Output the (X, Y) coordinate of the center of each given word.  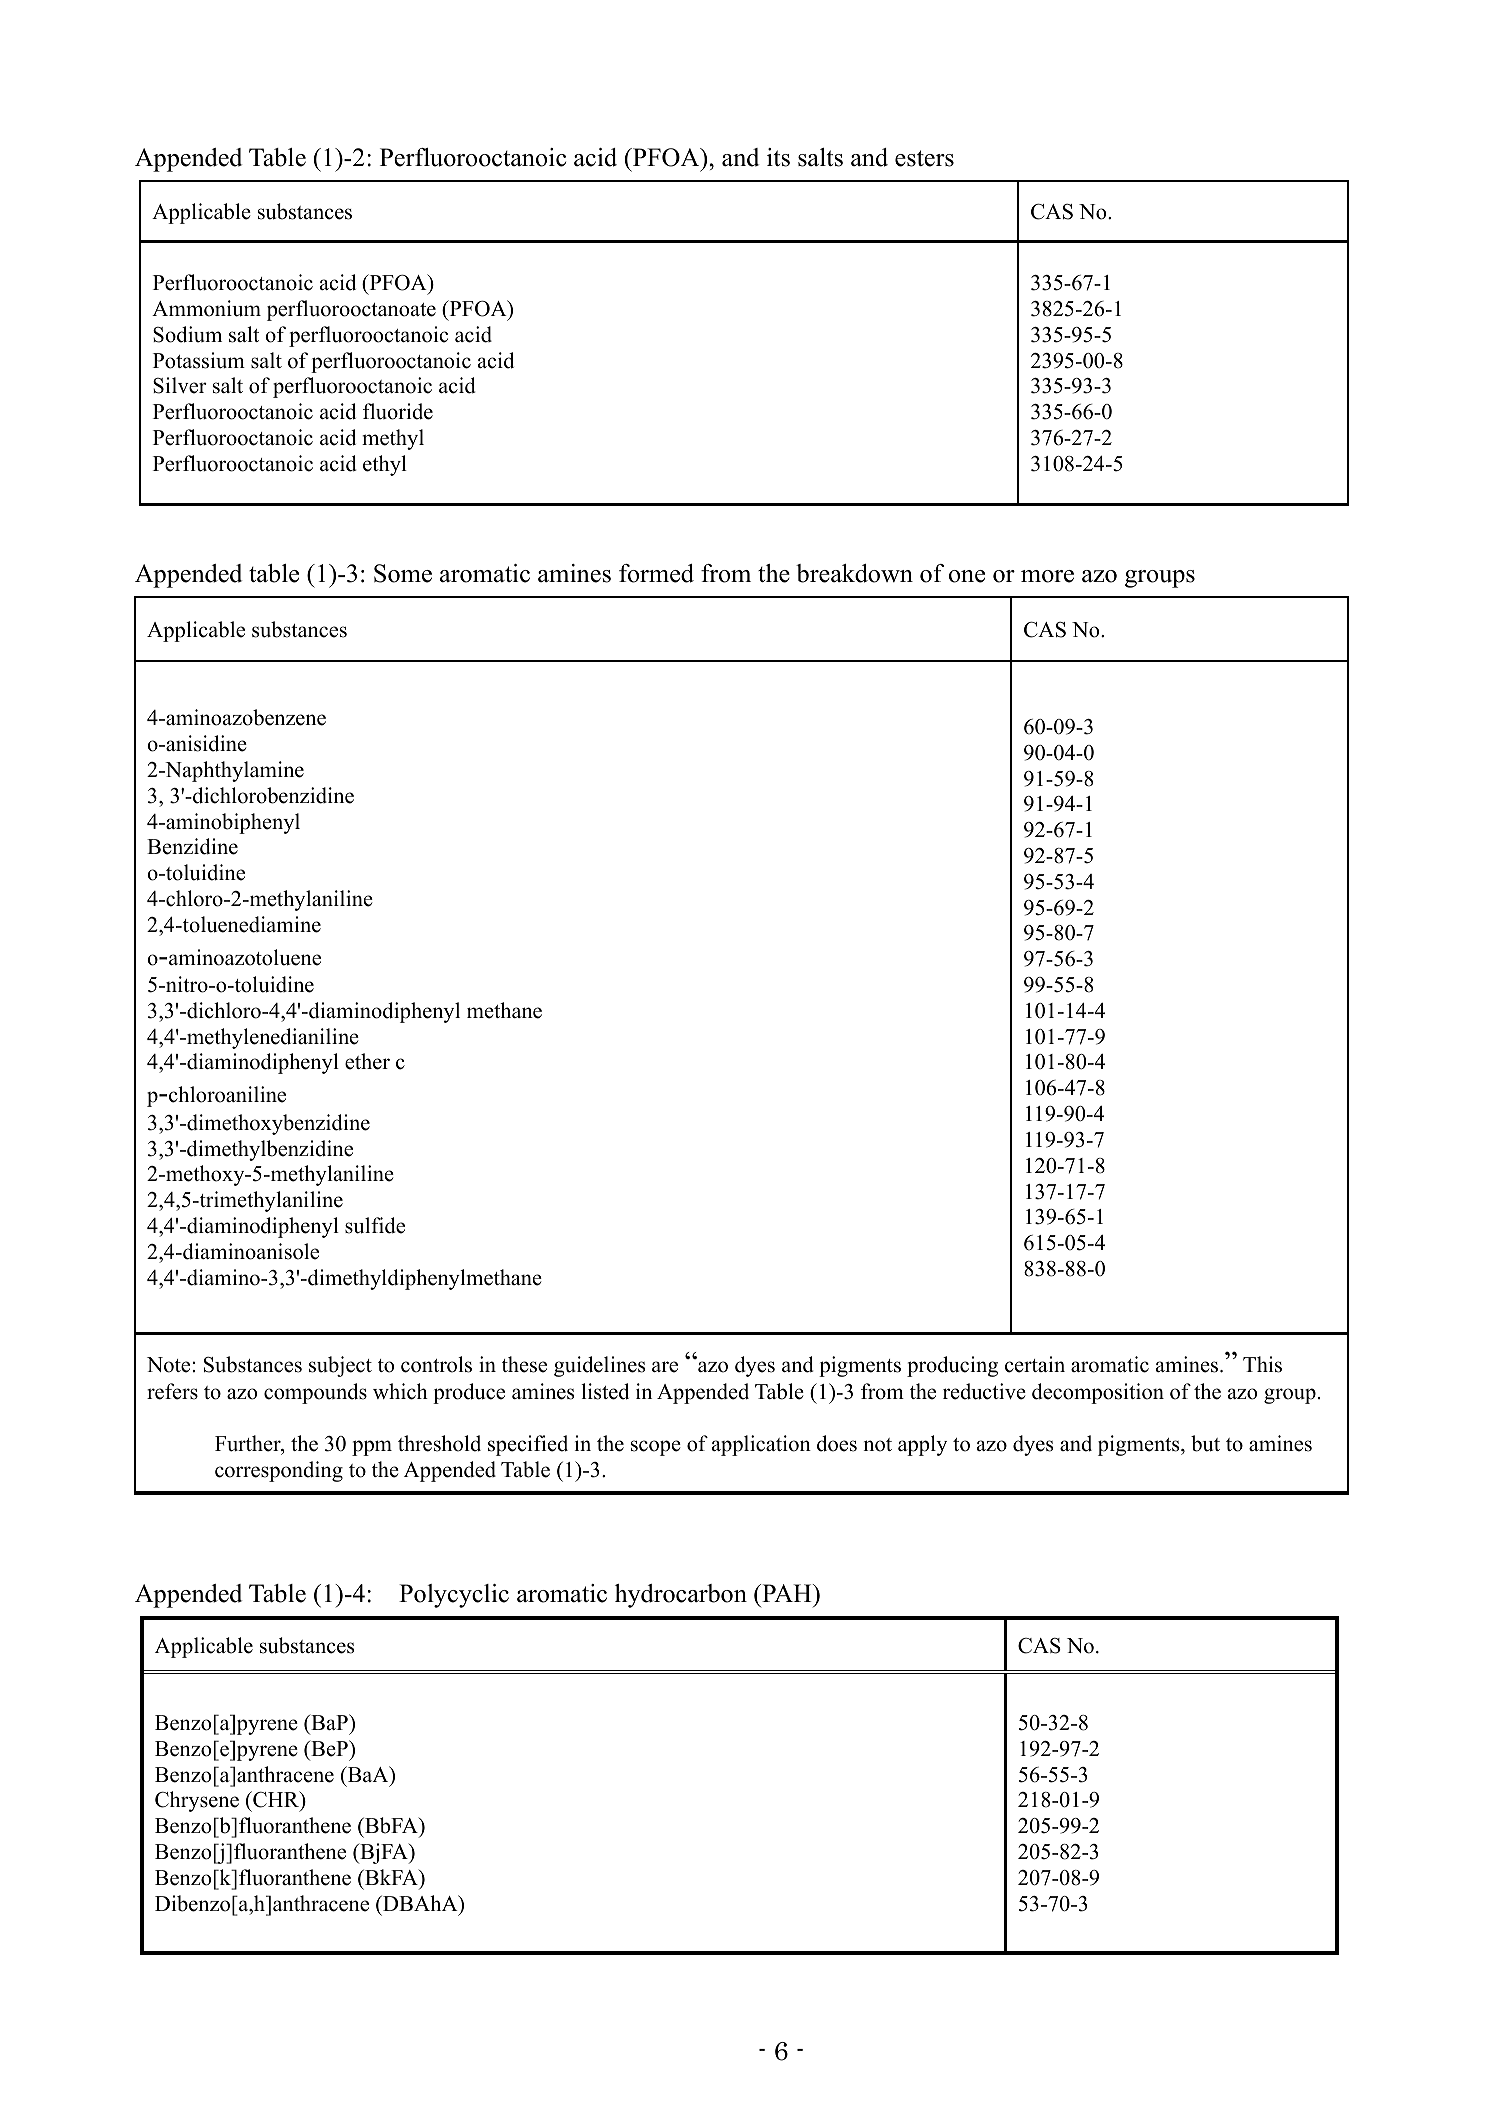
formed (656, 573)
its (778, 157)
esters (924, 158)
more (1047, 576)
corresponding (279, 1471)
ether (367, 1061)
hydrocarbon (681, 1596)
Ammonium (206, 308)
